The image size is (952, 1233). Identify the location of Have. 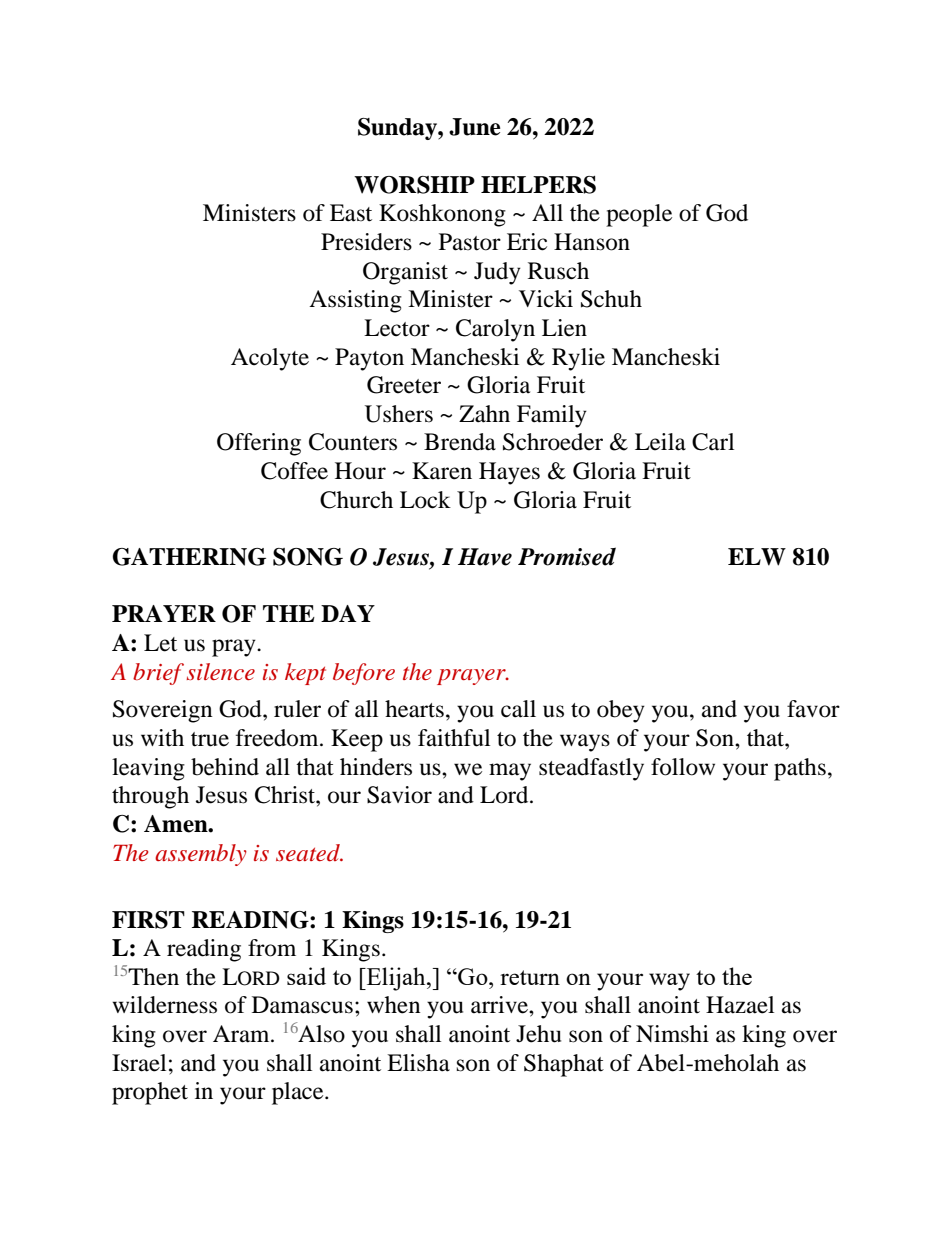
(485, 557).
